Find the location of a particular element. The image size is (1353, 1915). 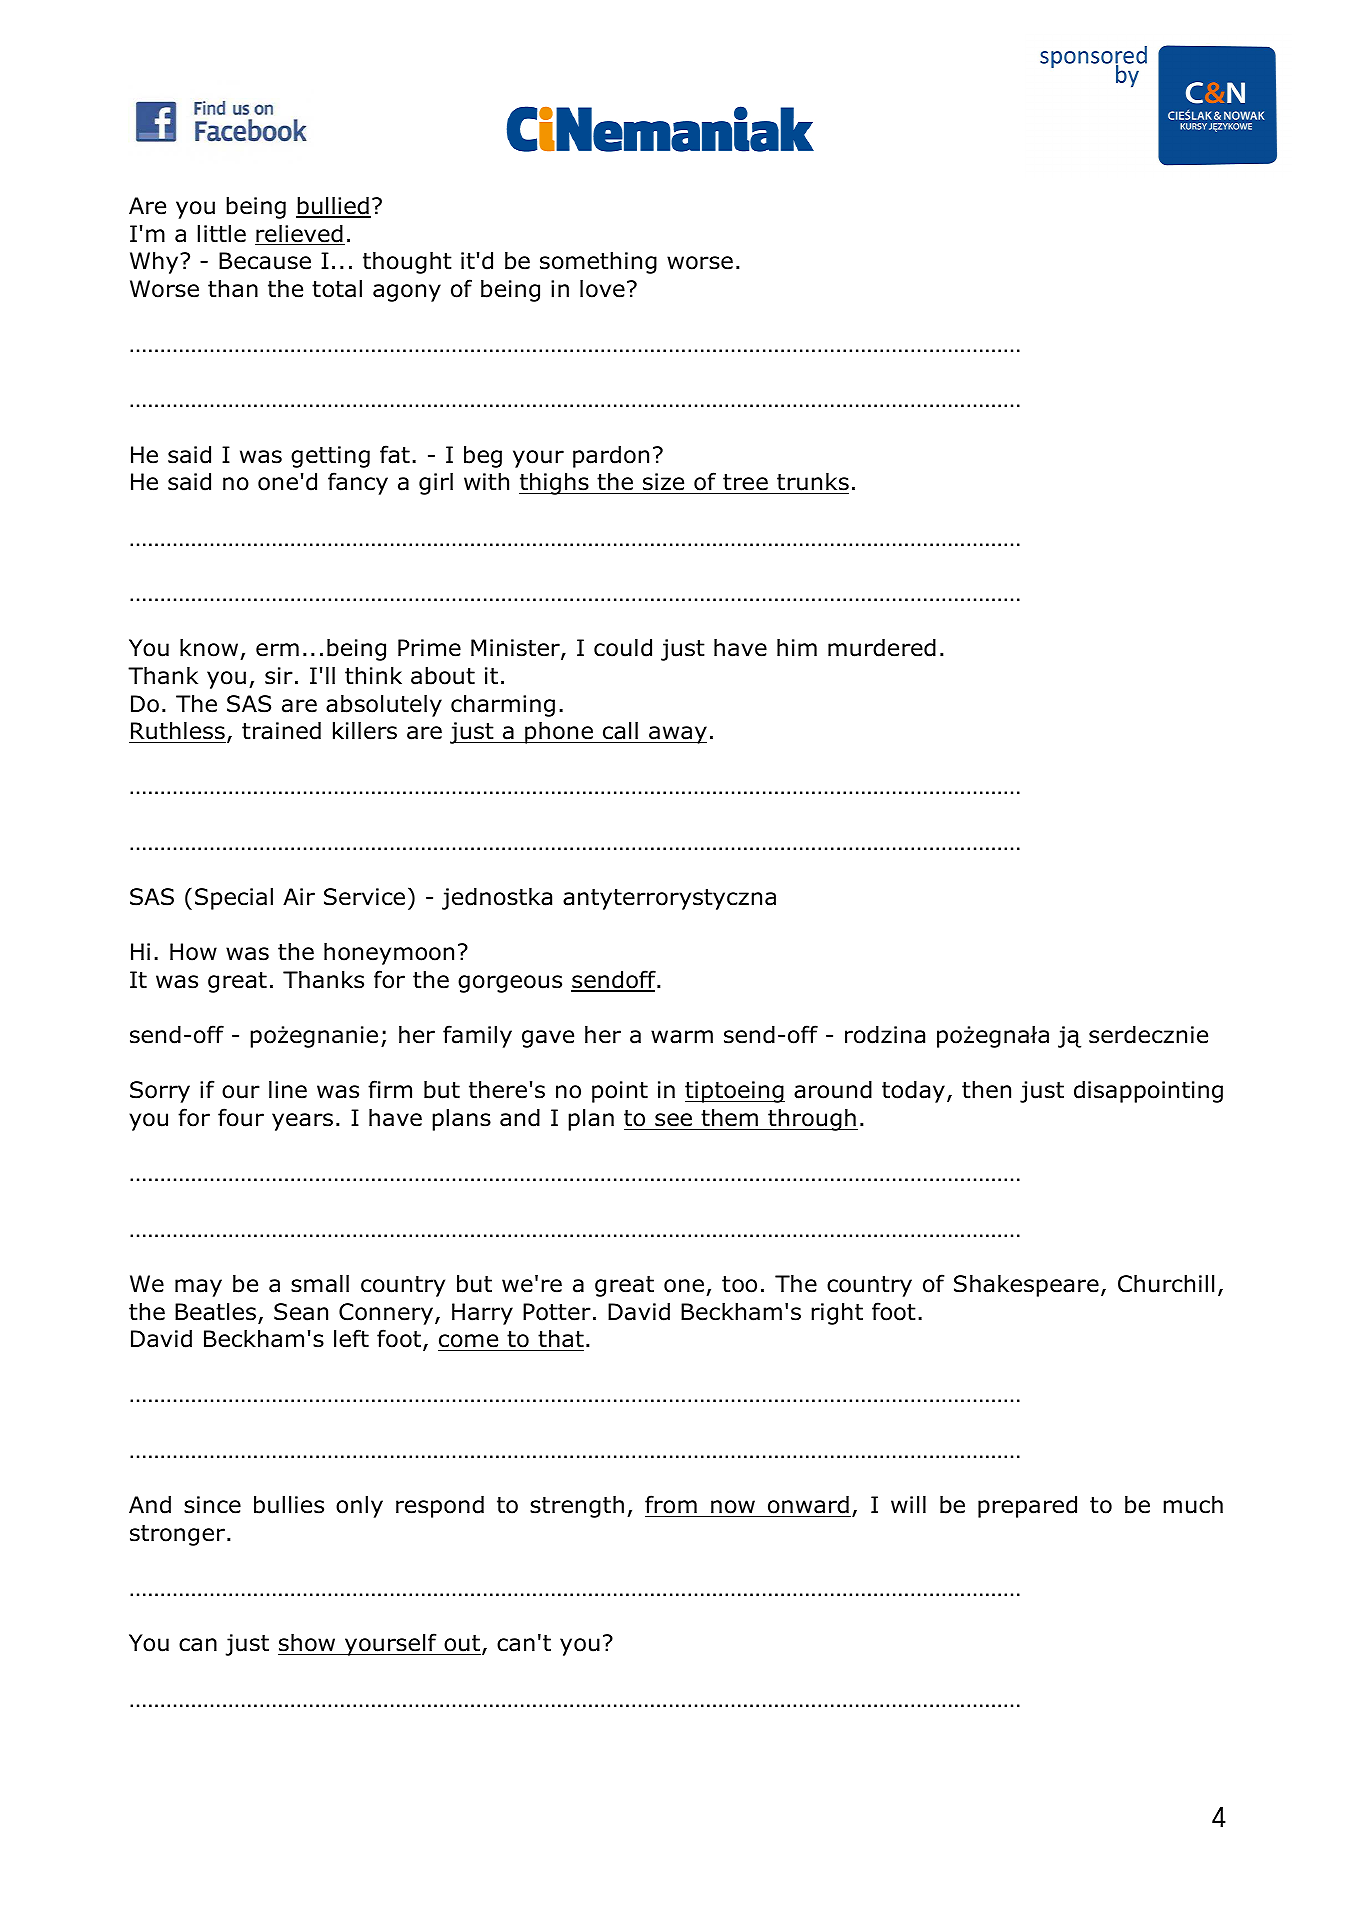

Because is located at coordinates (265, 261).
